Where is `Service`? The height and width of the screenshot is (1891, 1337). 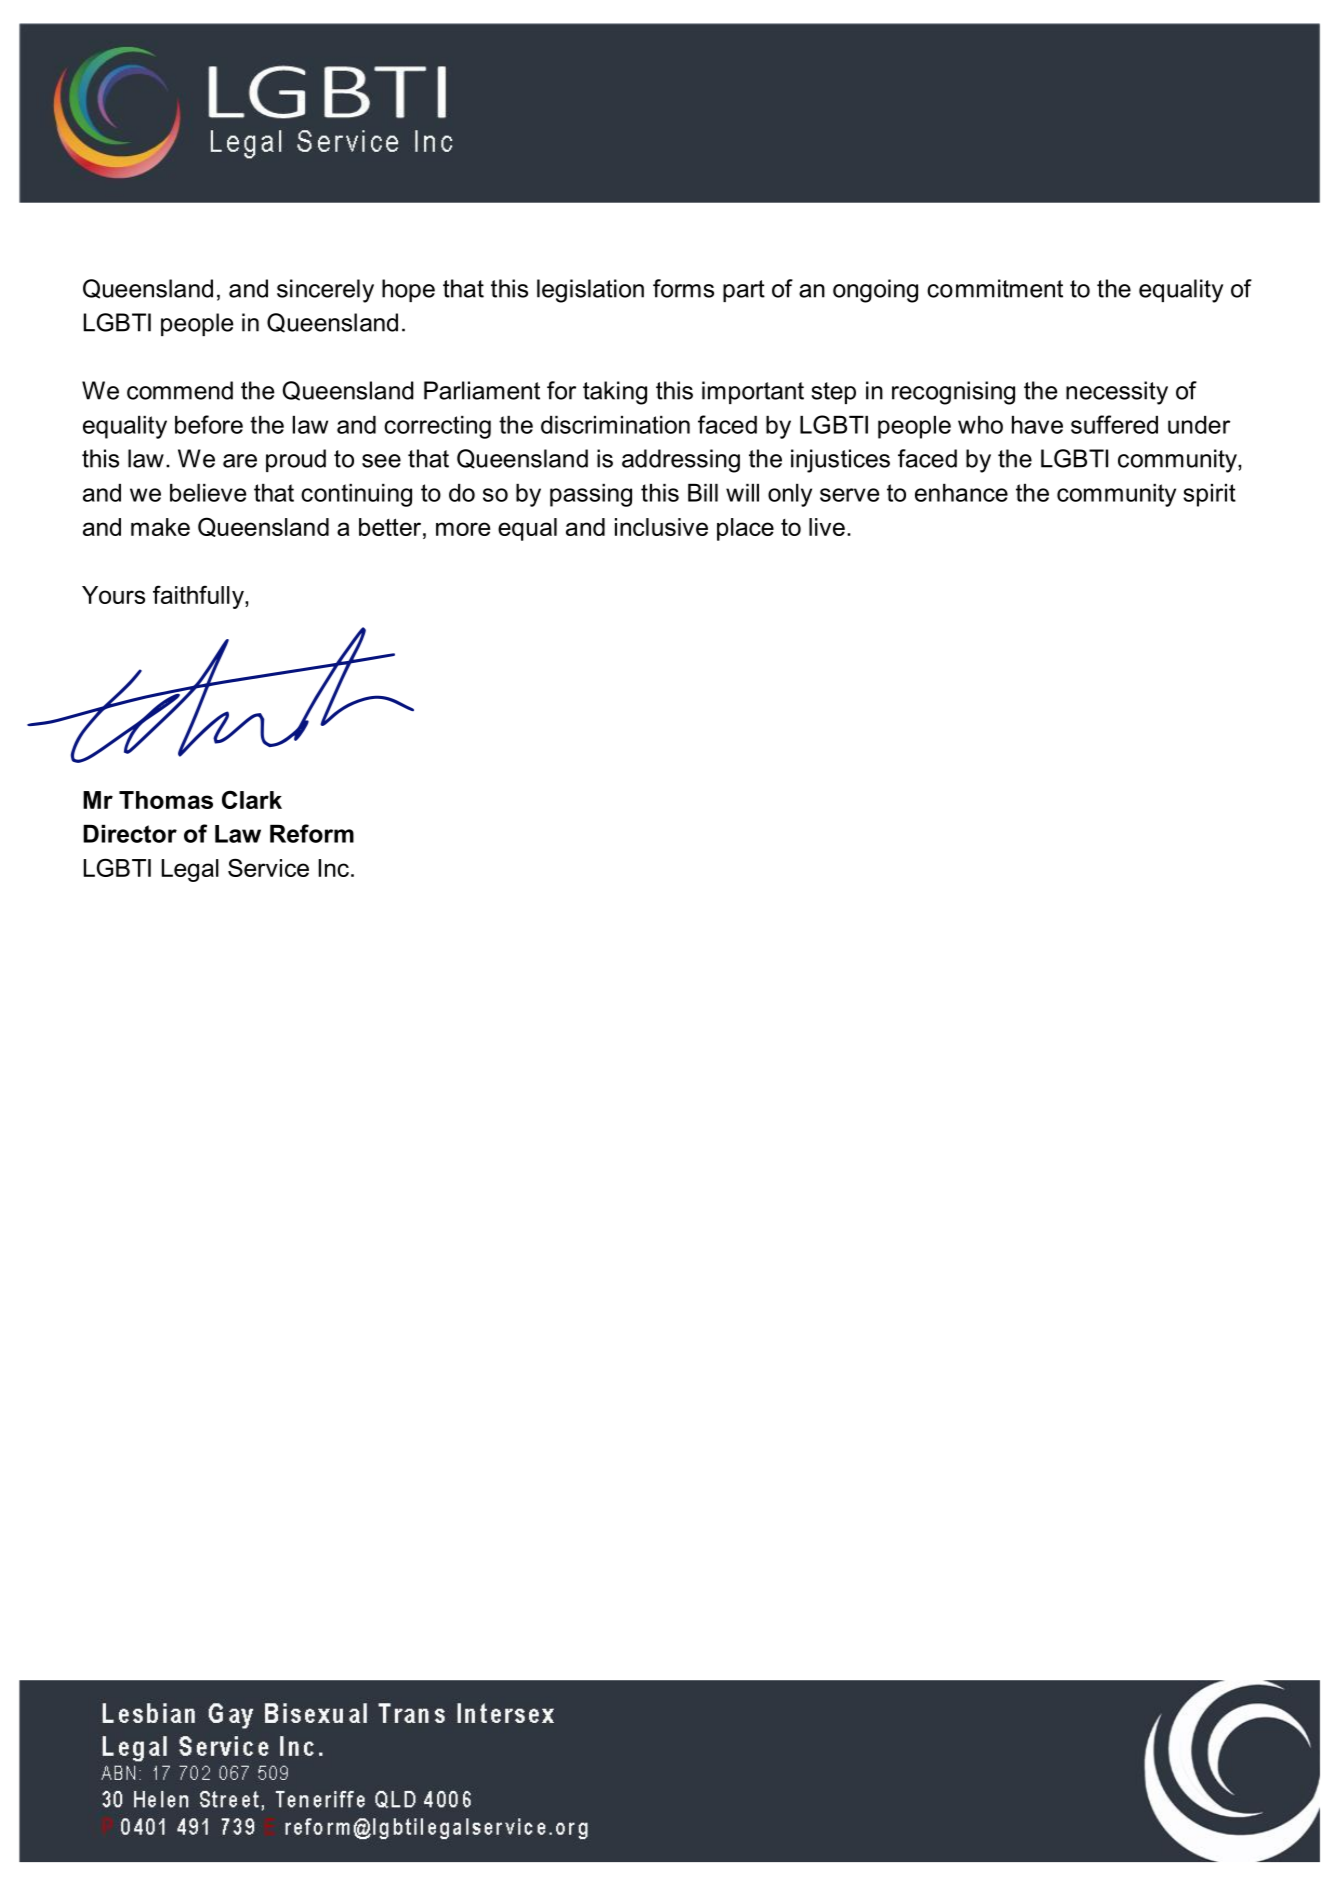 Service is located at coordinates (268, 867).
